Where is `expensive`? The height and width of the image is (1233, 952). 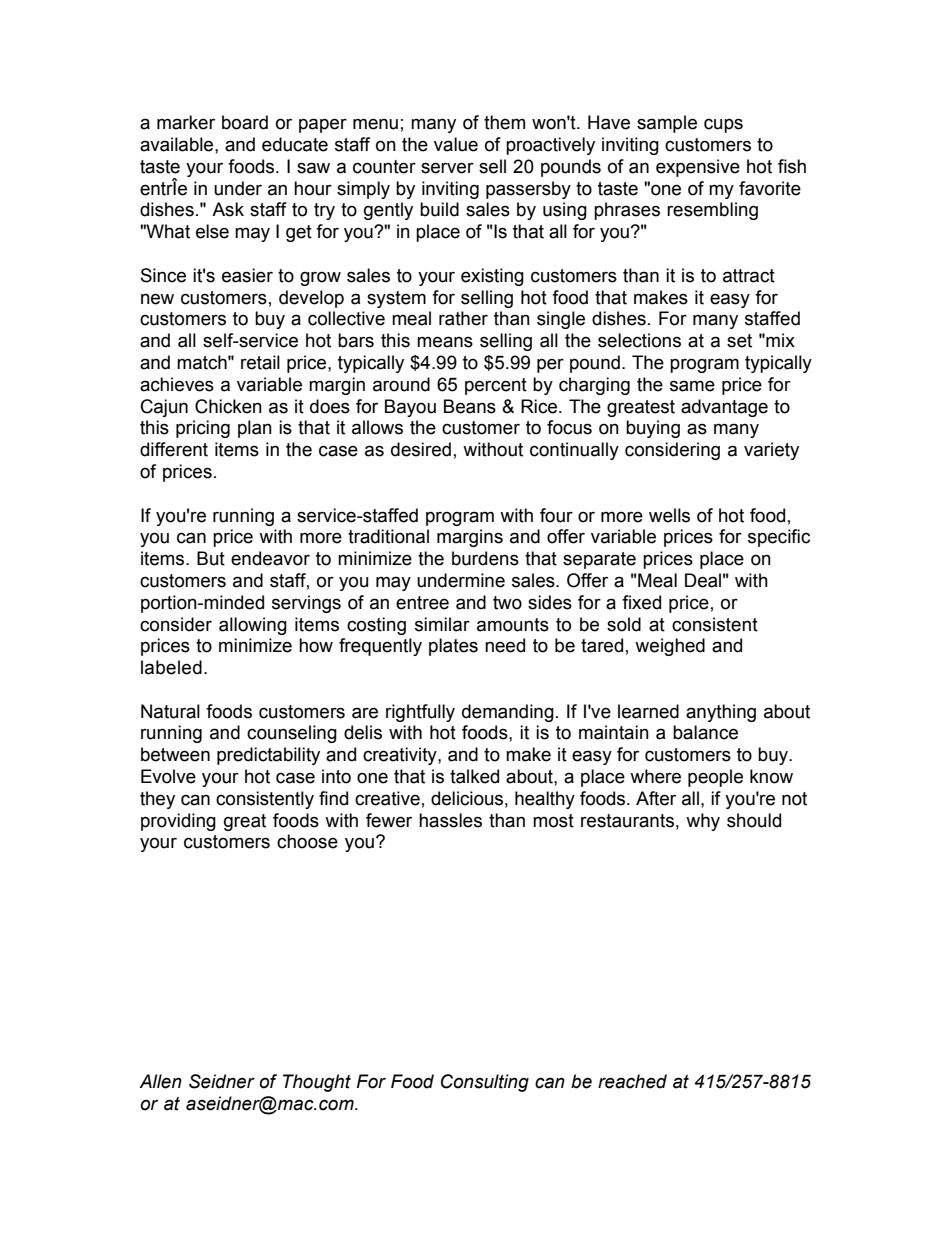
expensive is located at coordinates (698, 168).
